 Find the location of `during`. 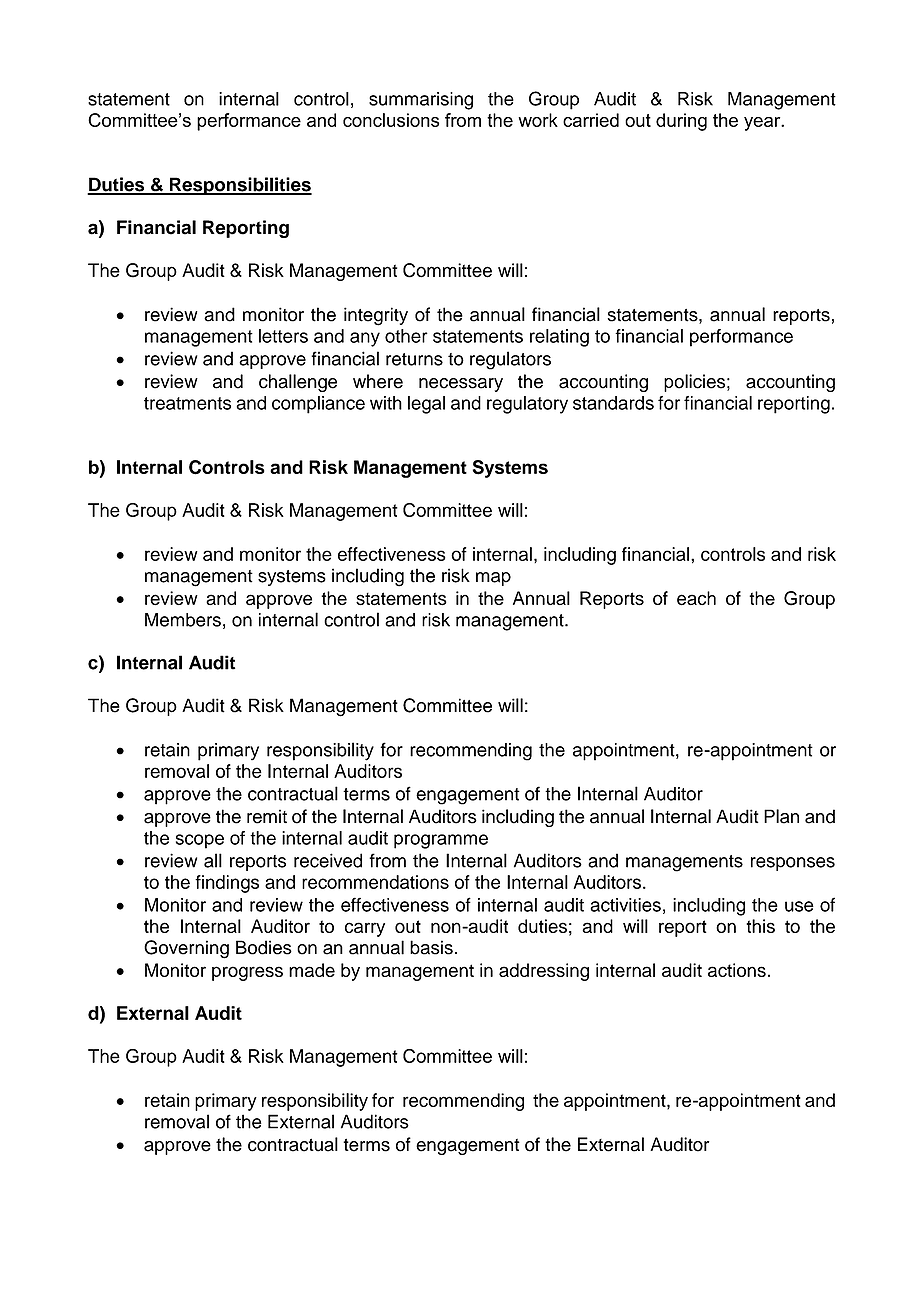

during is located at coordinates (681, 122).
